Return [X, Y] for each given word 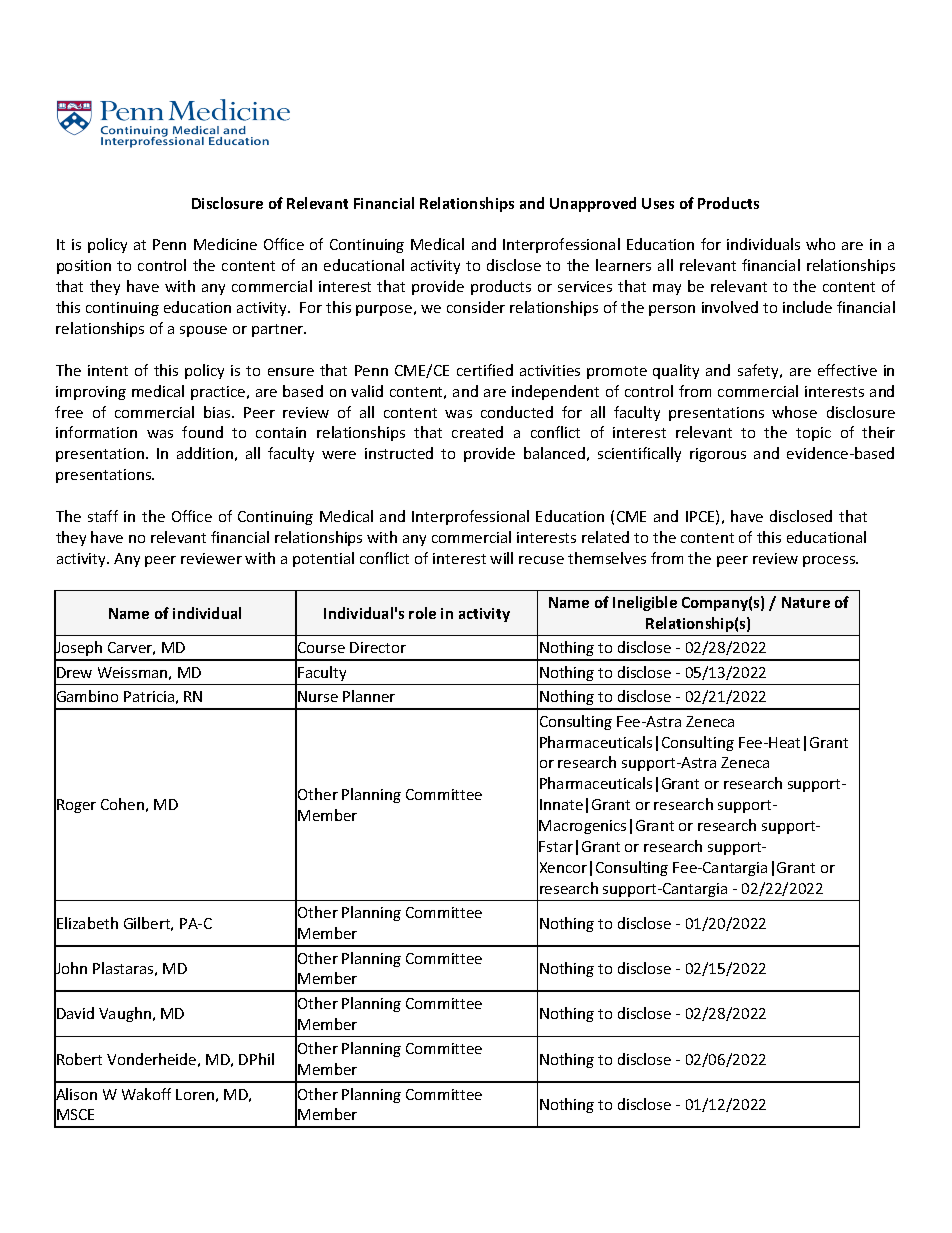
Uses [658, 203]
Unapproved [593, 204]
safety [760, 371]
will [501, 558]
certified [485, 370]
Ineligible [645, 603]
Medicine [225, 244]
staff [103, 516]
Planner [369, 696]
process [830, 561]
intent [108, 370]
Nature [806, 602]
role [422, 613]
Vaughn [125, 1014]
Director [378, 647]
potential [323, 559]
